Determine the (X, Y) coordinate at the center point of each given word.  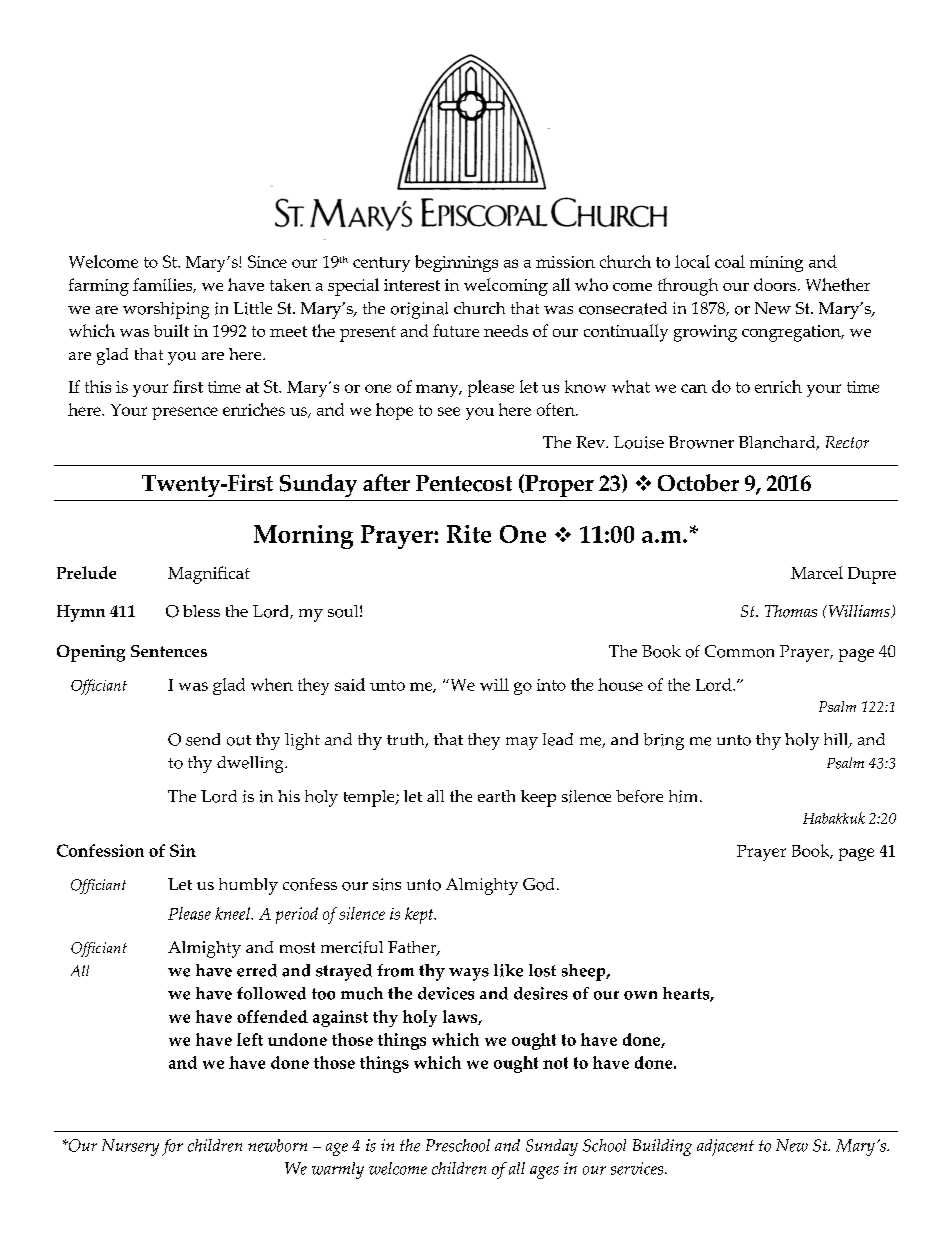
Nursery (130, 1147)
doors (775, 284)
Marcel (817, 572)
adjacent (725, 1147)
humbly (248, 886)
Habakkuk (834, 818)
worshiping (166, 310)
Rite (469, 534)
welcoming (506, 287)
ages (544, 1172)
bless (201, 611)
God (538, 884)
